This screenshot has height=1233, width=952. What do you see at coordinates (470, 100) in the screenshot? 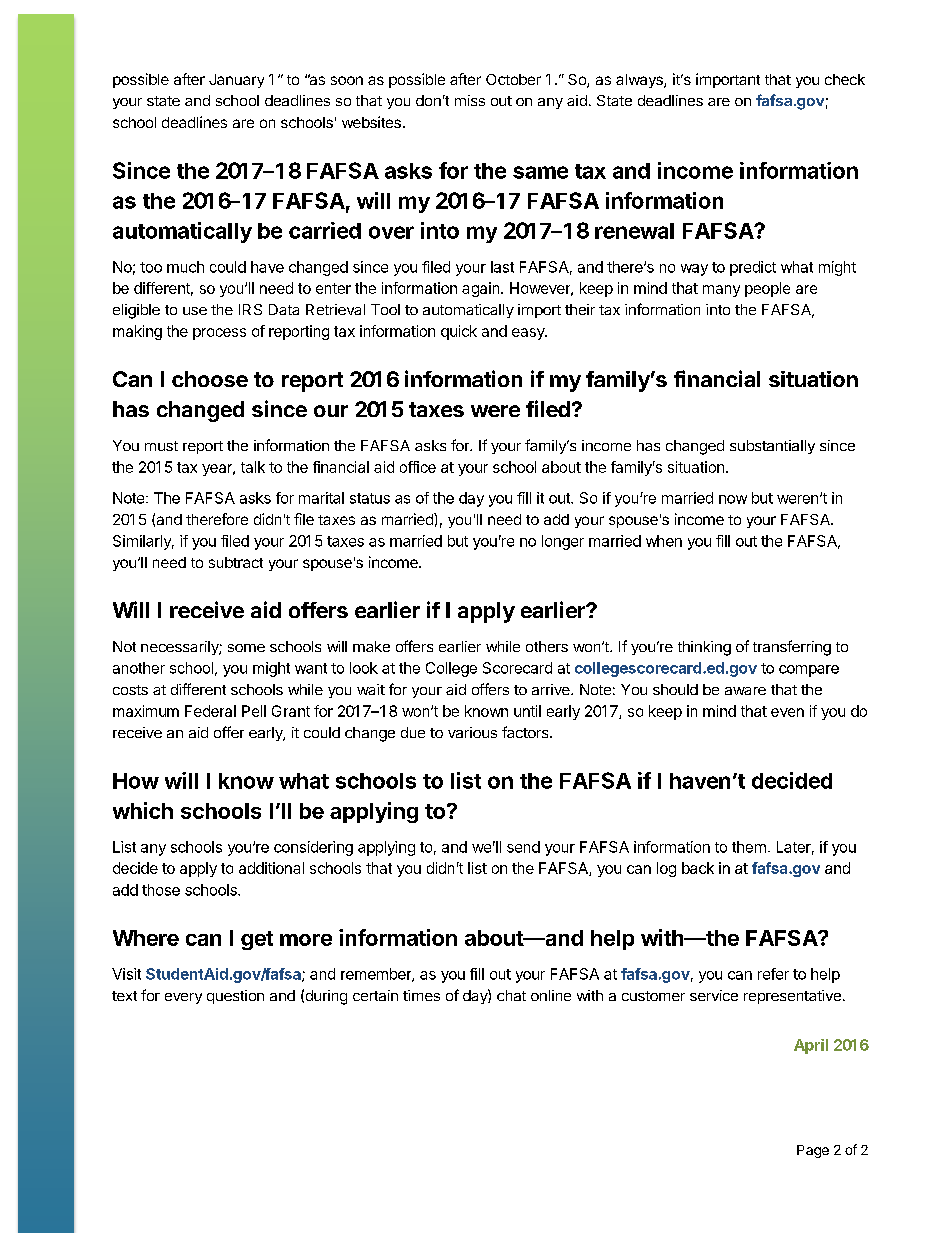
I see `miss` at bounding box center [470, 100].
